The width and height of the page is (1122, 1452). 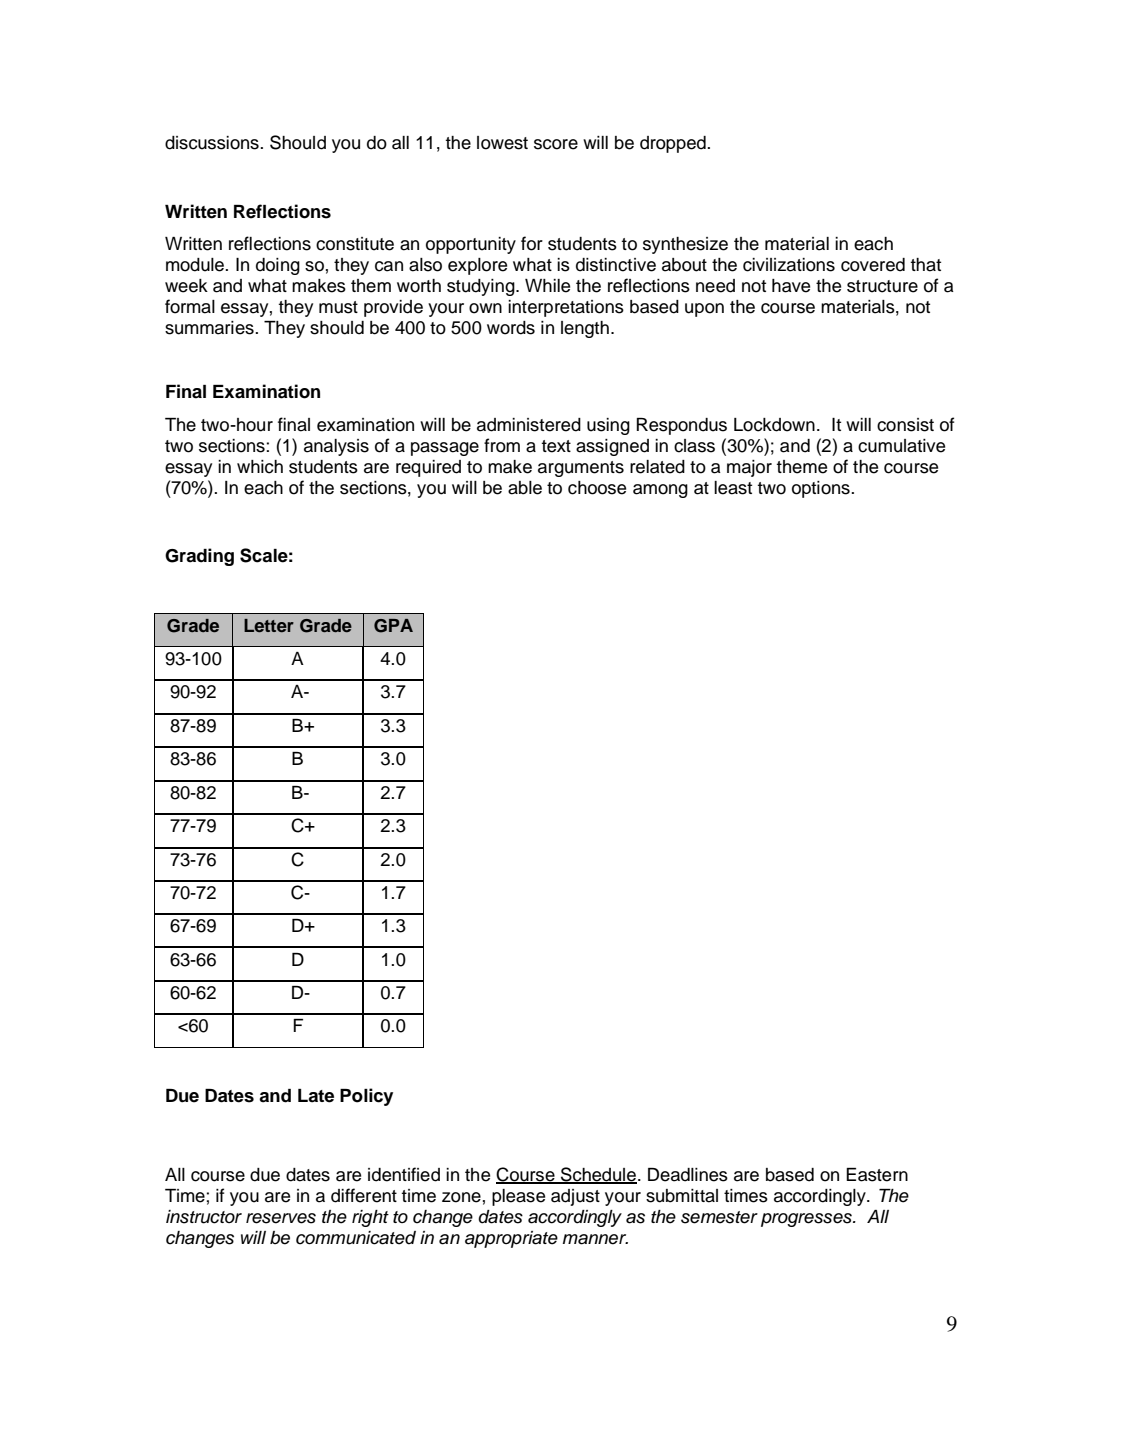 I want to click on options, so click(x=822, y=489).
